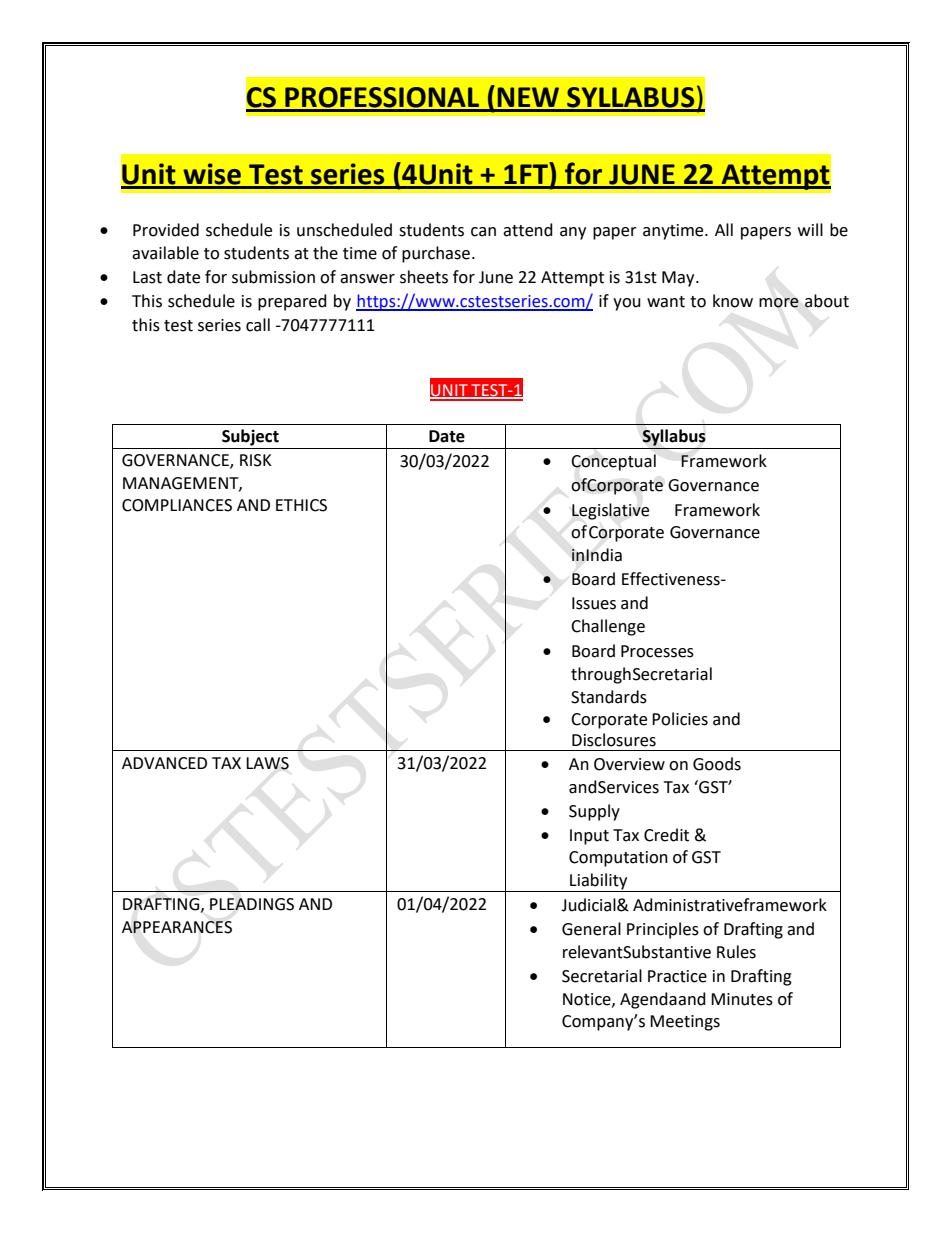 This screenshot has height=1233, width=952. Describe the element at coordinates (267, 763) in the screenshot. I see `LAWS` at that location.
